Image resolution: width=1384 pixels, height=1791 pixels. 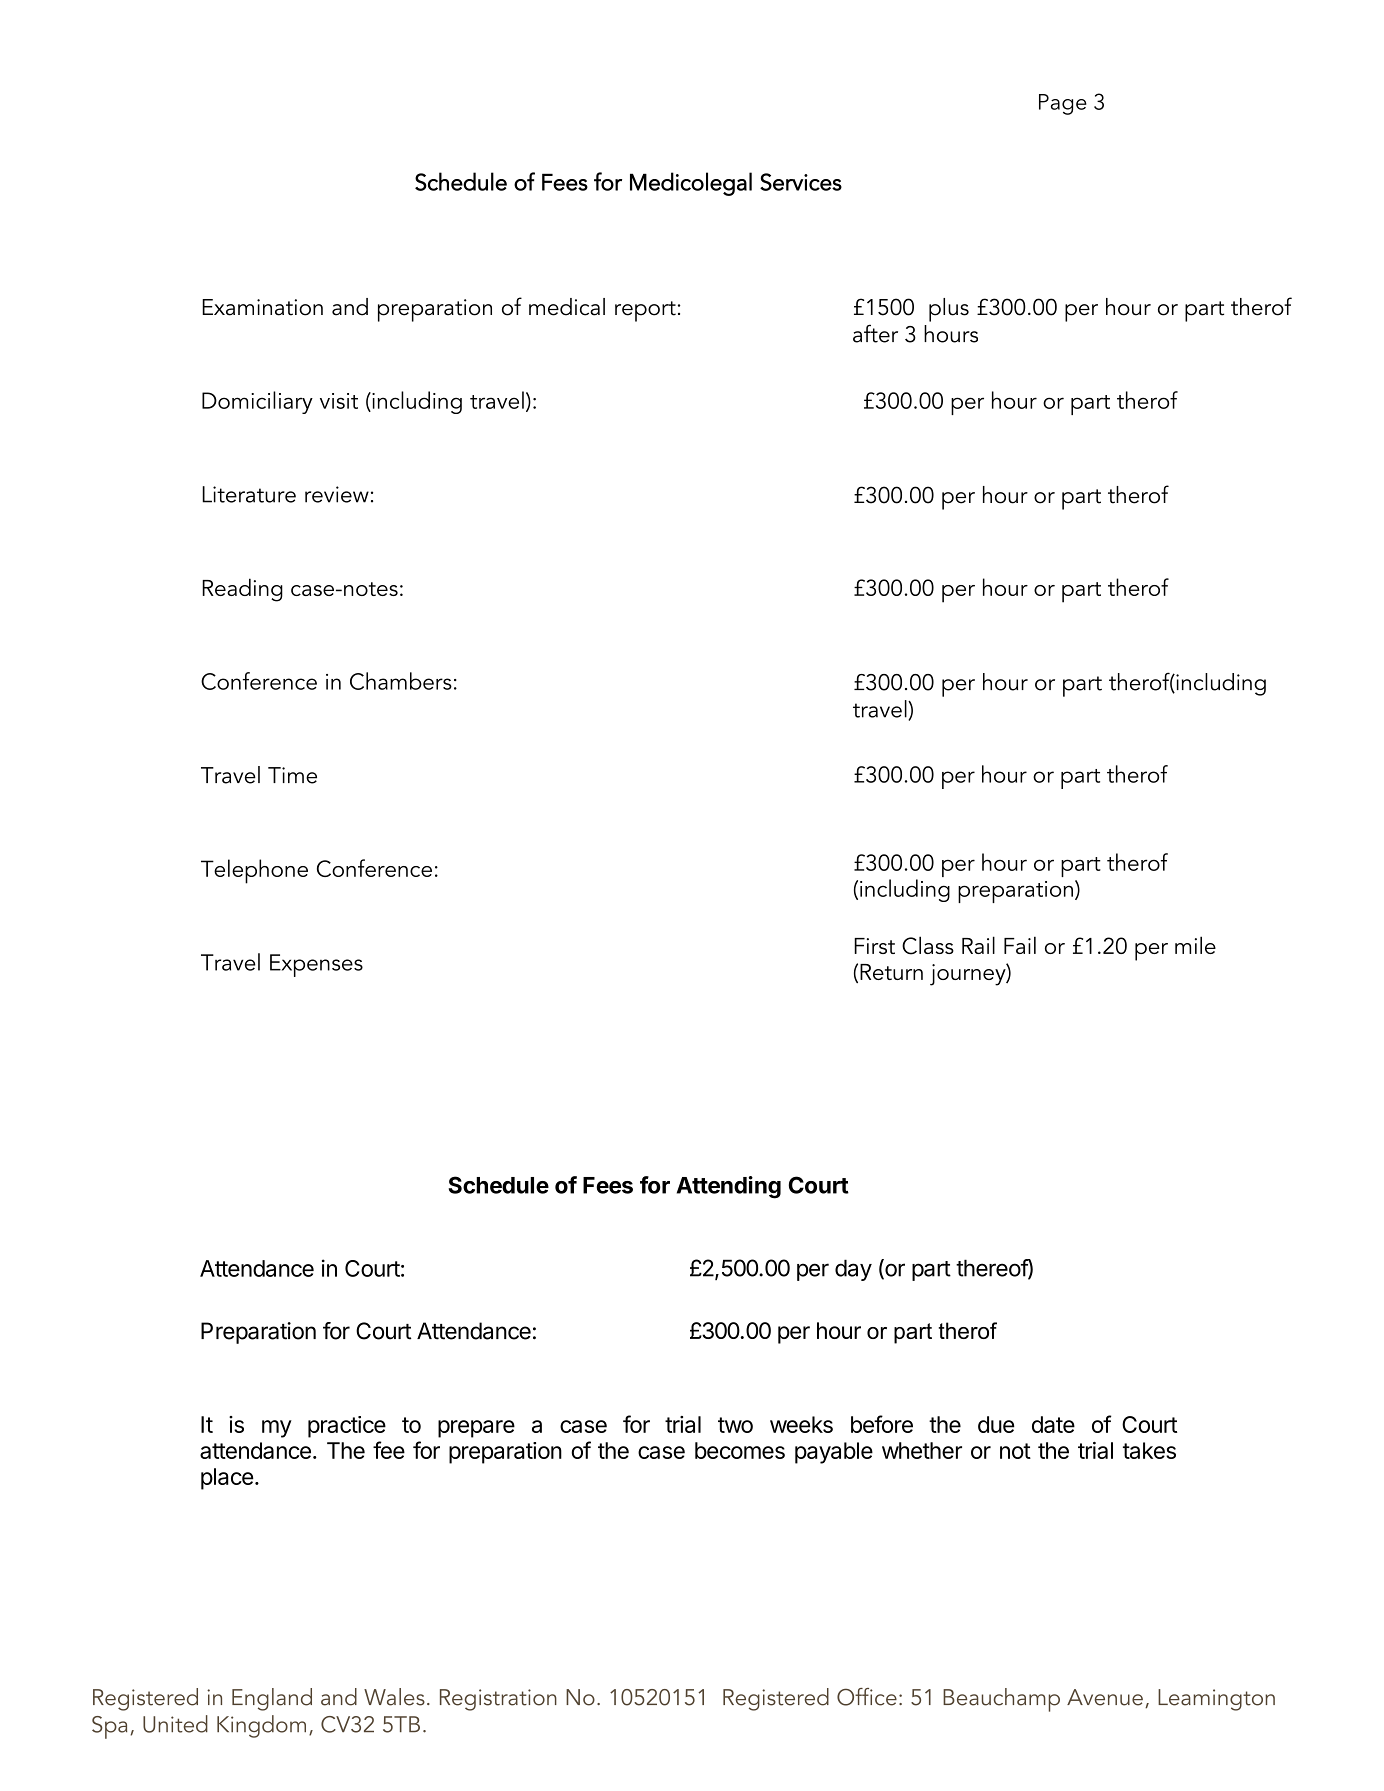 What do you see at coordinates (1063, 104) in the screenshot?
I see `Page` at bounding box center [1063, 104].
